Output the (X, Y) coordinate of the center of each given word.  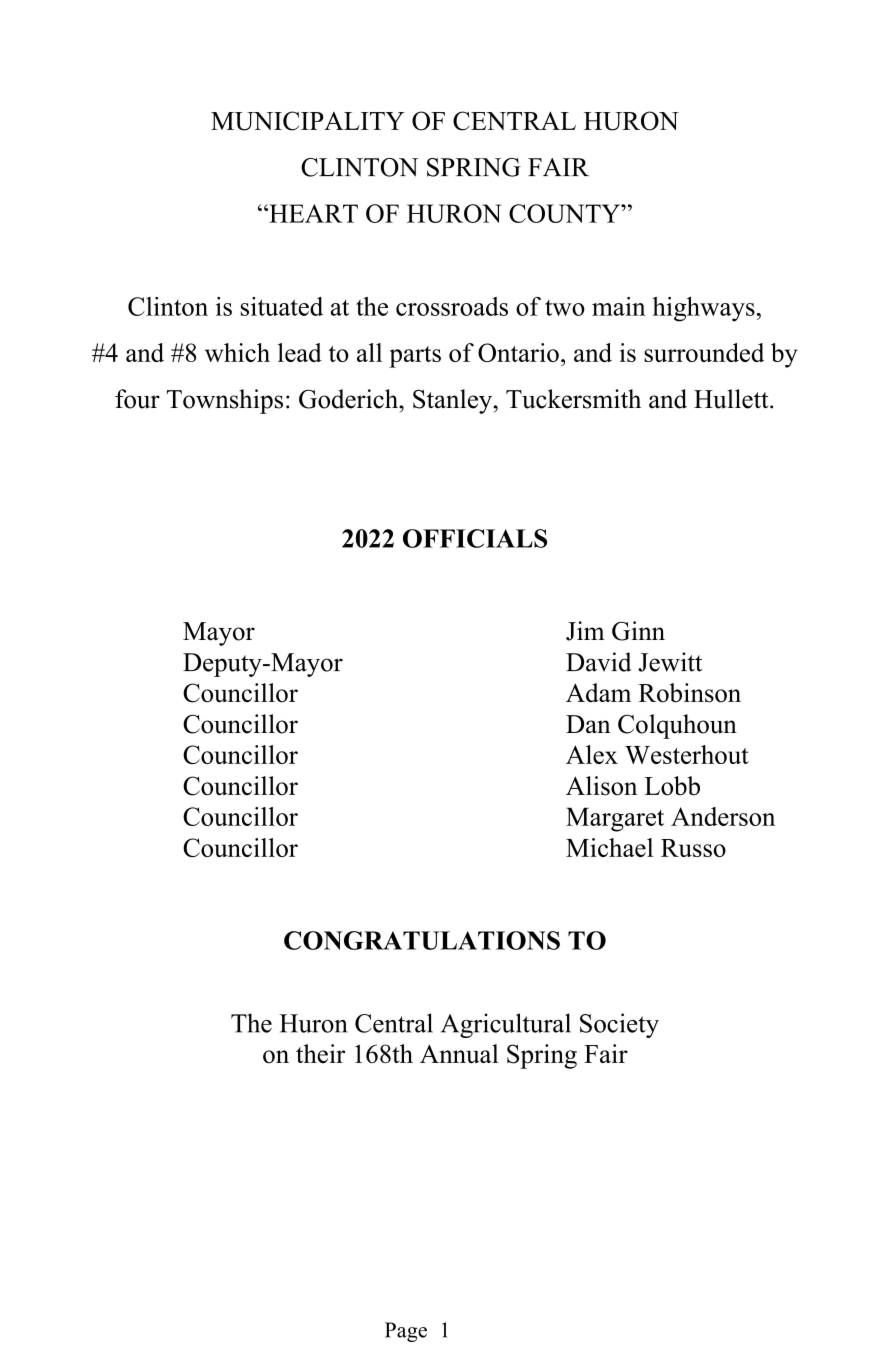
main (619, 306)
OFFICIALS (475, 538)
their (320, 1054)
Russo (693, 848)
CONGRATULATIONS (422, 940)
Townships (225, 401)
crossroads (452, 306)
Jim (585, 631)
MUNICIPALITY (308, 121)
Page (406, 1332)
